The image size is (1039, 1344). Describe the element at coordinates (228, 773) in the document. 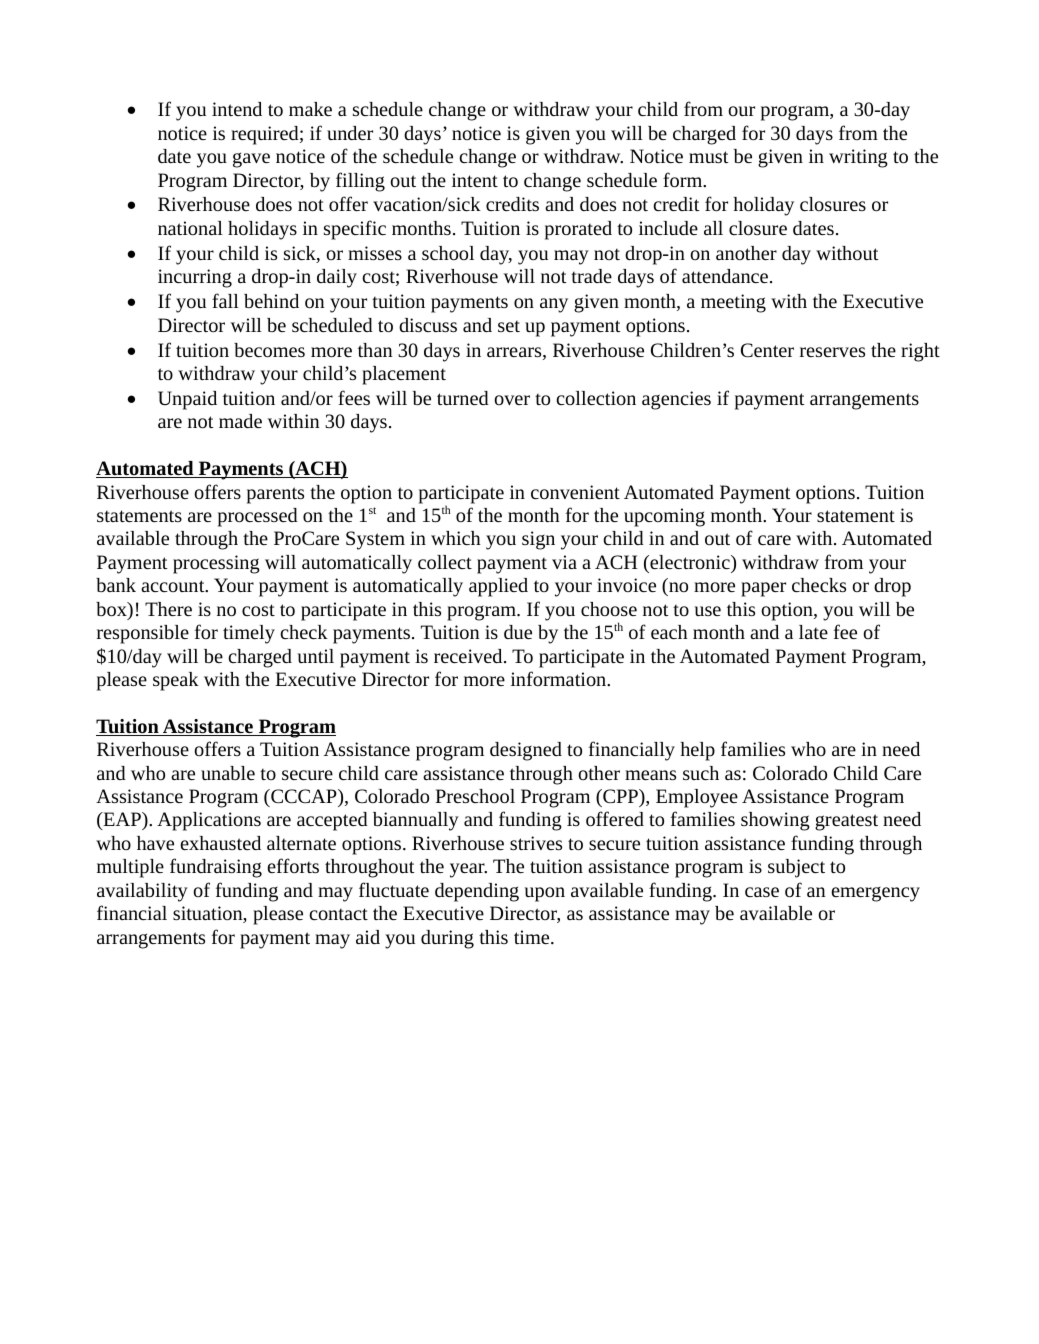

I see `unable` at that location.
